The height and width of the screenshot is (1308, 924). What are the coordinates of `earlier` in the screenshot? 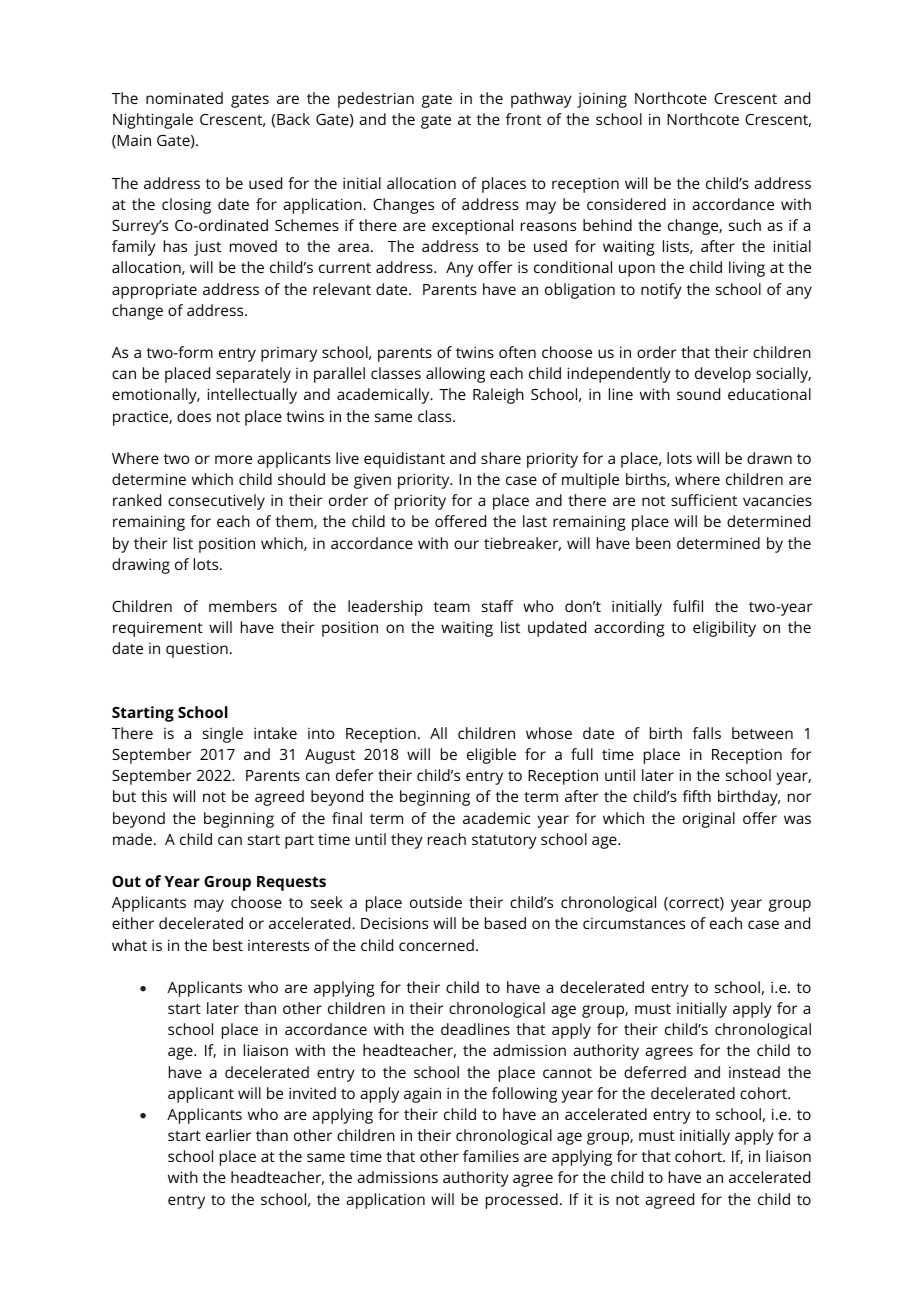 It's located at (228, 1135).
